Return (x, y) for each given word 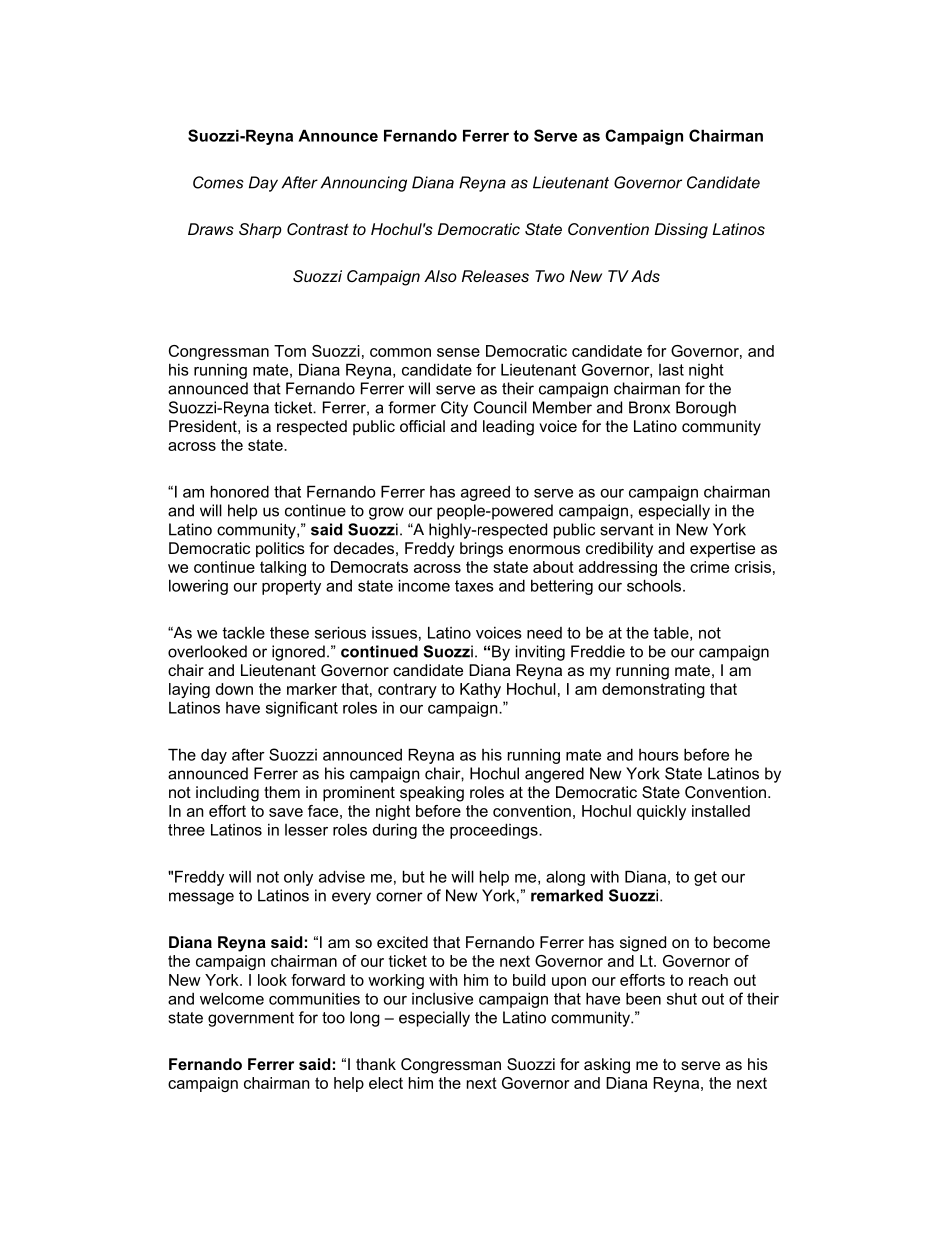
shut (682, 999)
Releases (495, 276)
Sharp (260, 231)
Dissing (681, 231)
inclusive (442, 999)
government (251, 1019)
